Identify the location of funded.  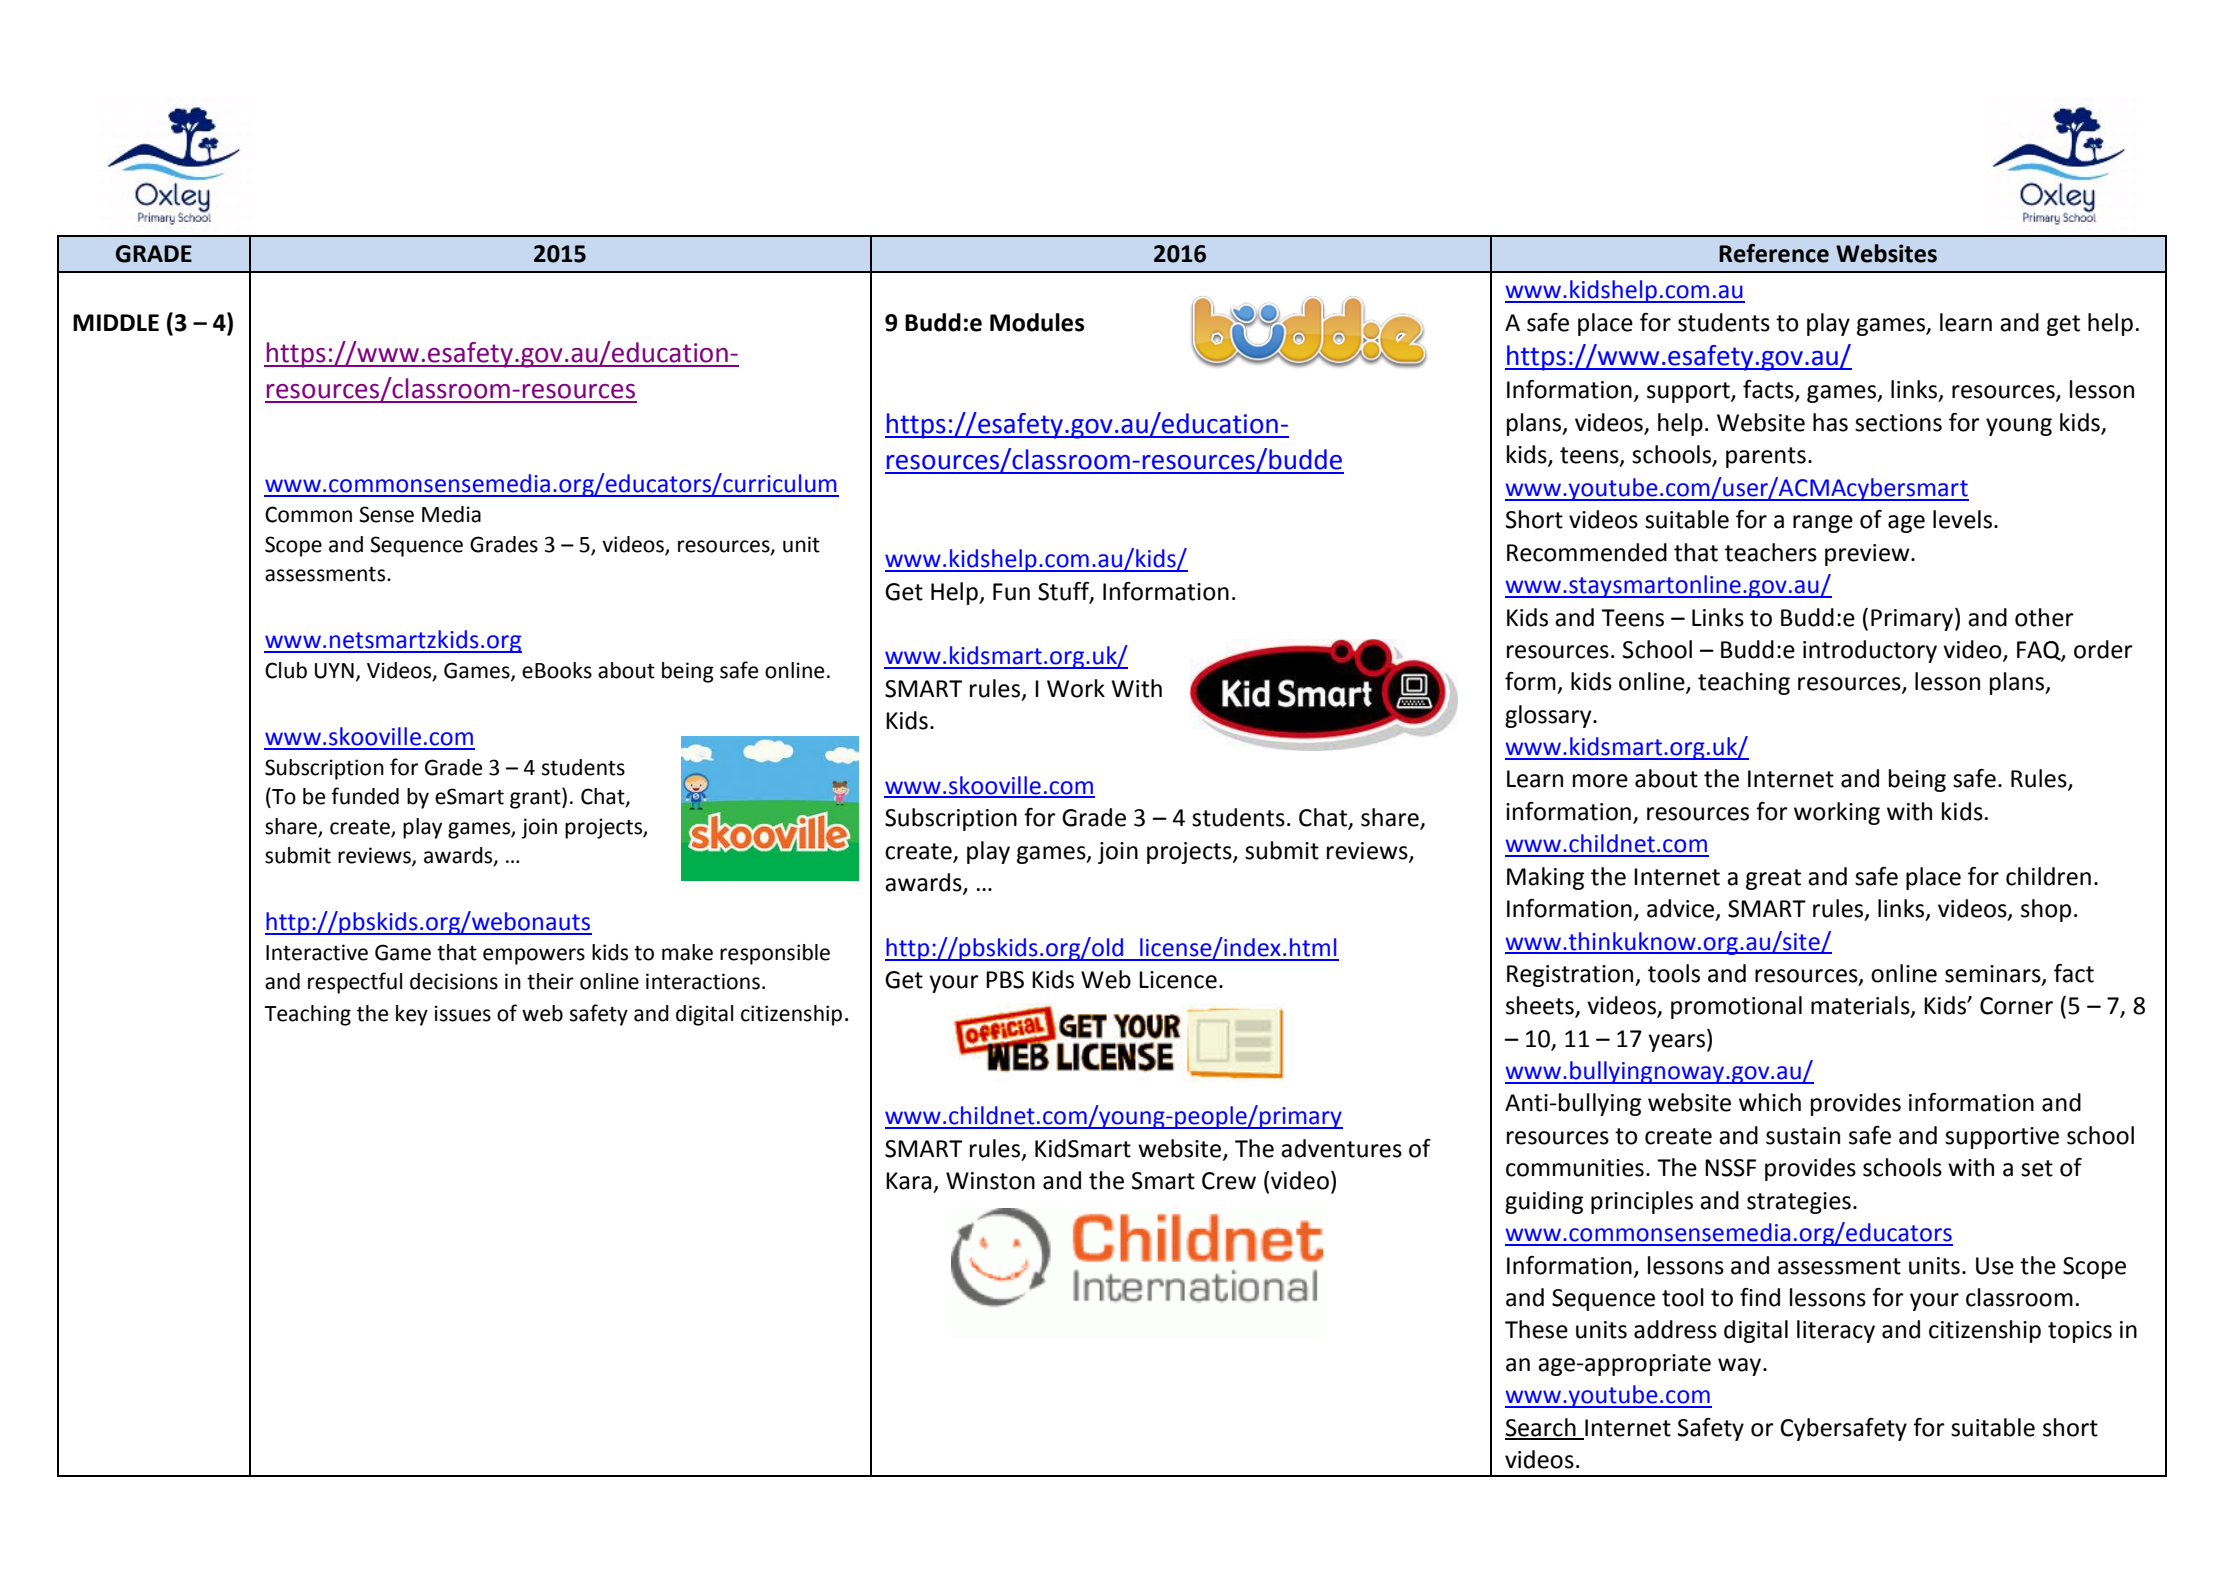
(365, 796).
